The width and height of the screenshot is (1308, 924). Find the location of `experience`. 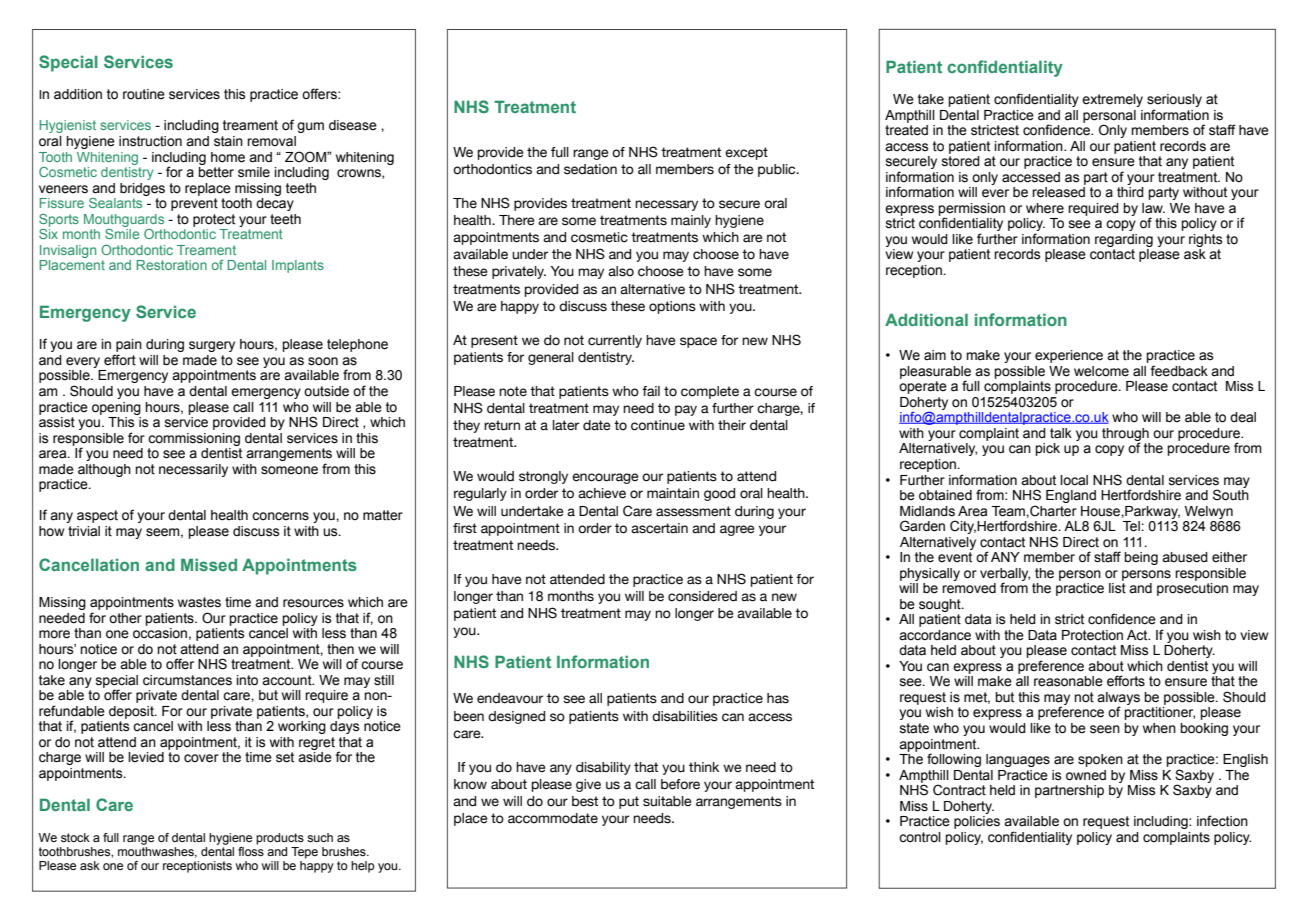

experience is located at coordinates (1069, 356).
